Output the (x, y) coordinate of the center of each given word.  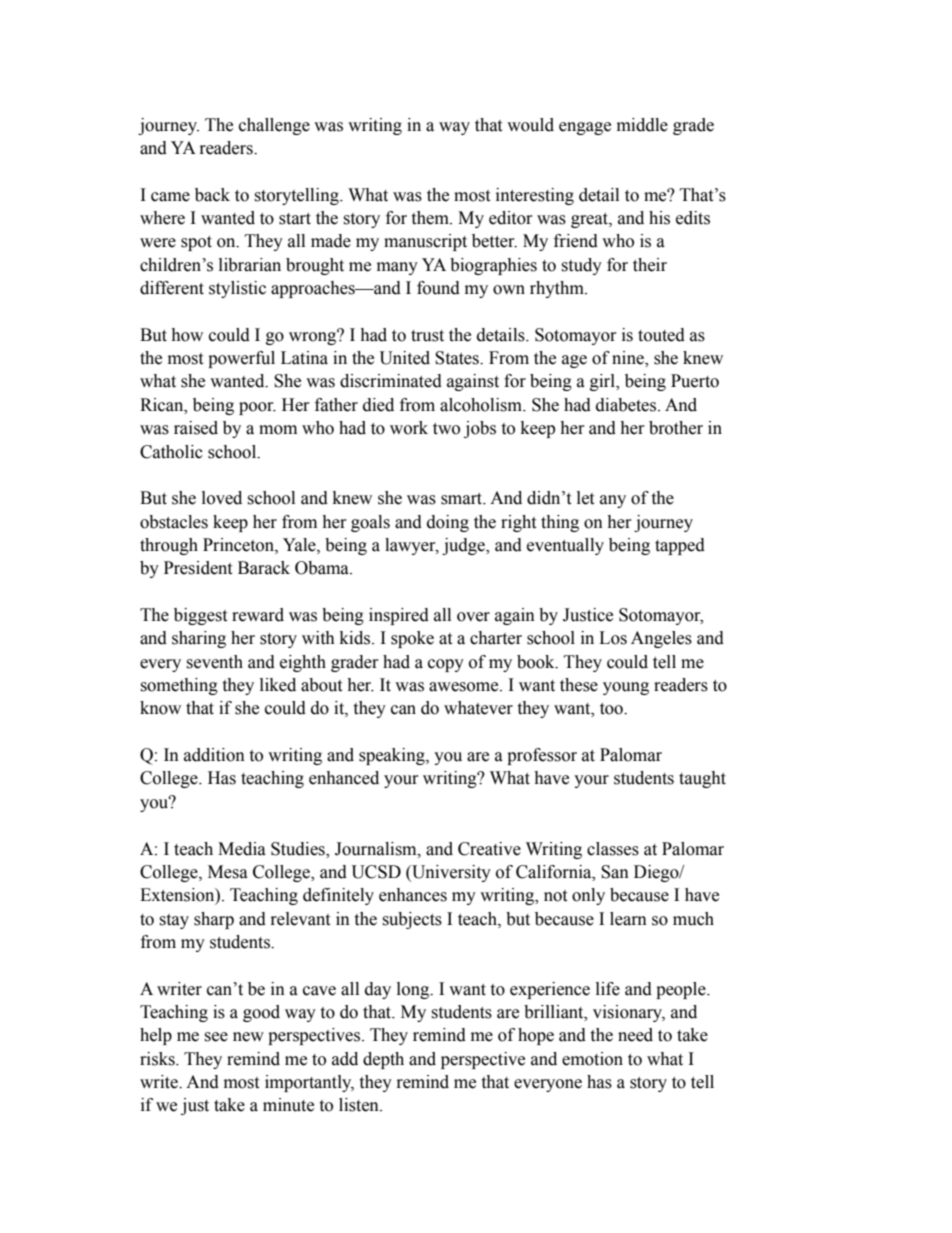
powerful (241, 359)
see (216, 1037)
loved (222, 498)
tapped (680, 546)
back (212, 195)
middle (642, 125)
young (626, 688)
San (615, 872)
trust (427, 336)
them (431, 218)
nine (629, 359)
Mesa (228, 872)
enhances (413, 895)
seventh (214, 662)
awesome (465, 687)
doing (448, 523)
